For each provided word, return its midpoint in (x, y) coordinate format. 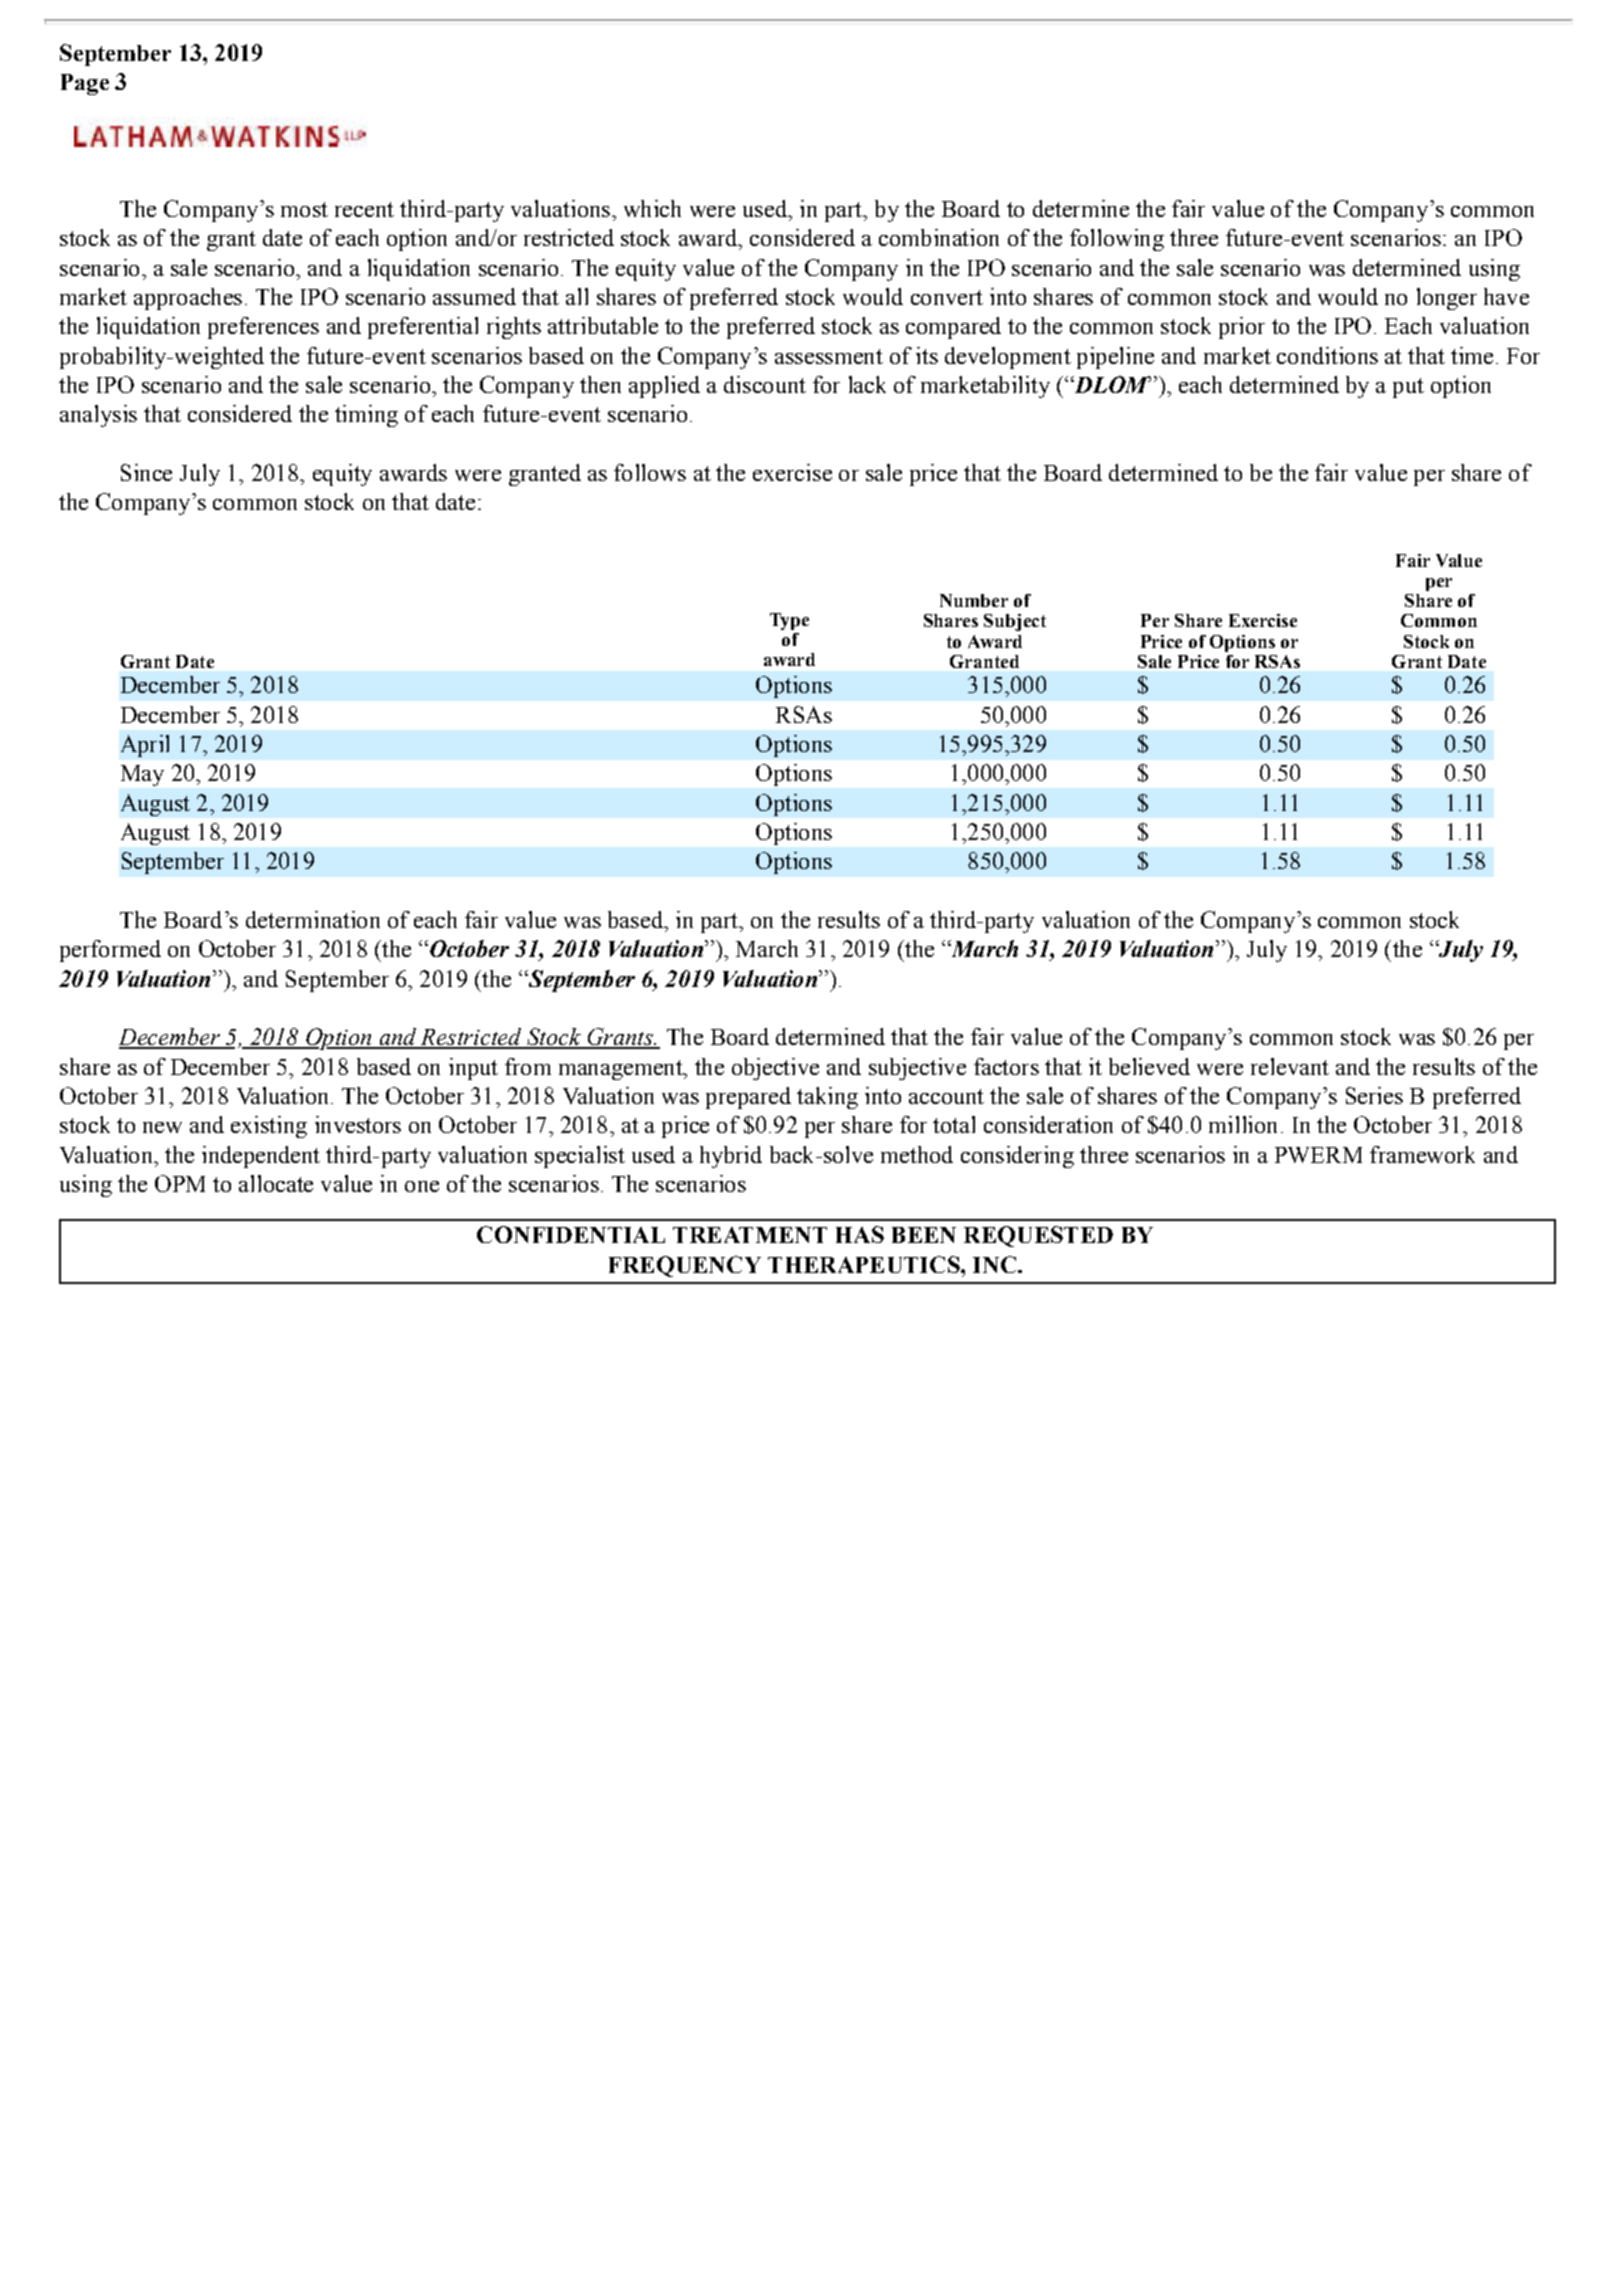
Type (789, 621)
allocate (276, 1183)
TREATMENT (750, 1235)
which (652, 208)
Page (85, 84)
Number (974, 600)
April (145, 746)
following (1117, 240)
